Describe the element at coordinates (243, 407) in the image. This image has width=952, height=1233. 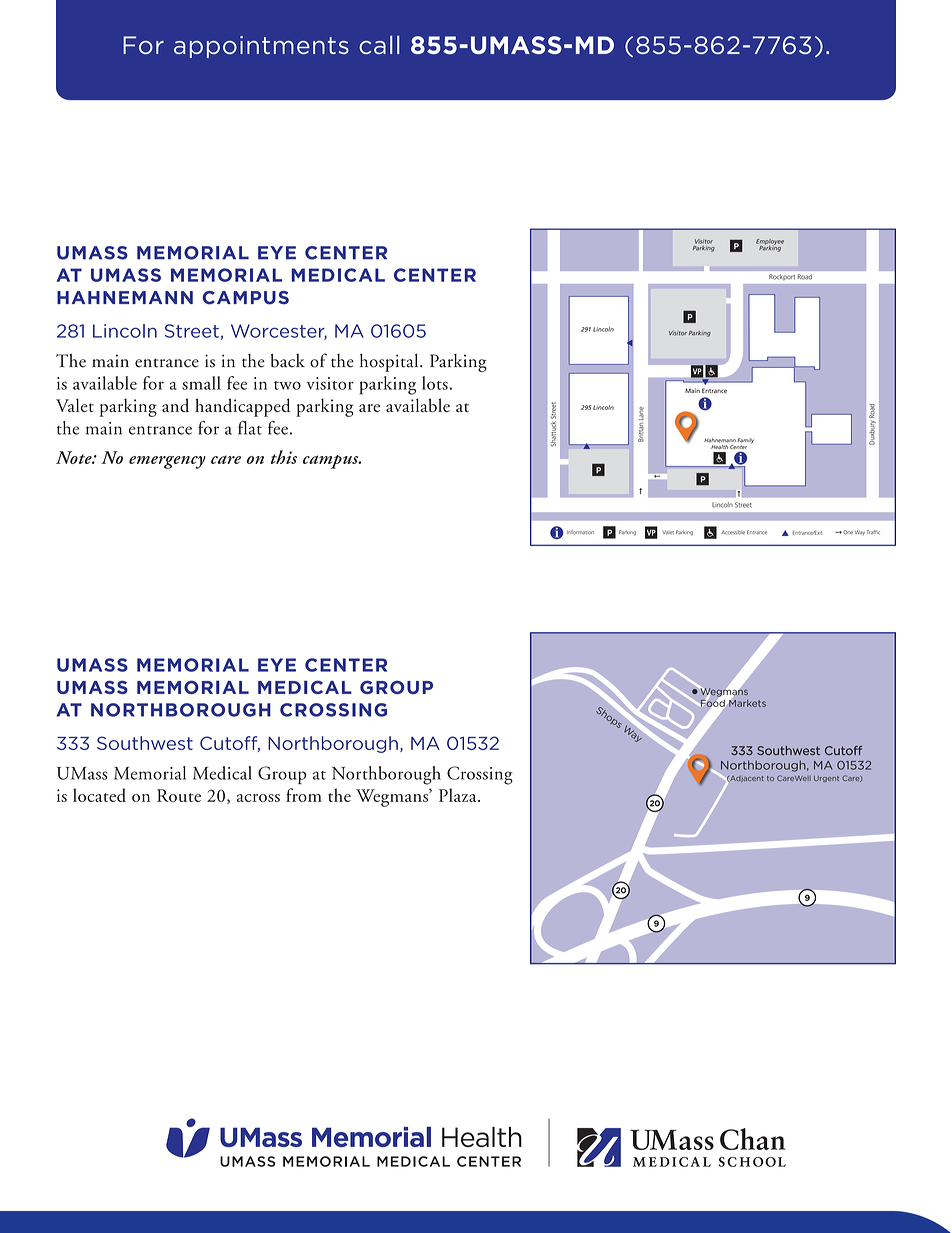
I see `handicapped` at that location.
